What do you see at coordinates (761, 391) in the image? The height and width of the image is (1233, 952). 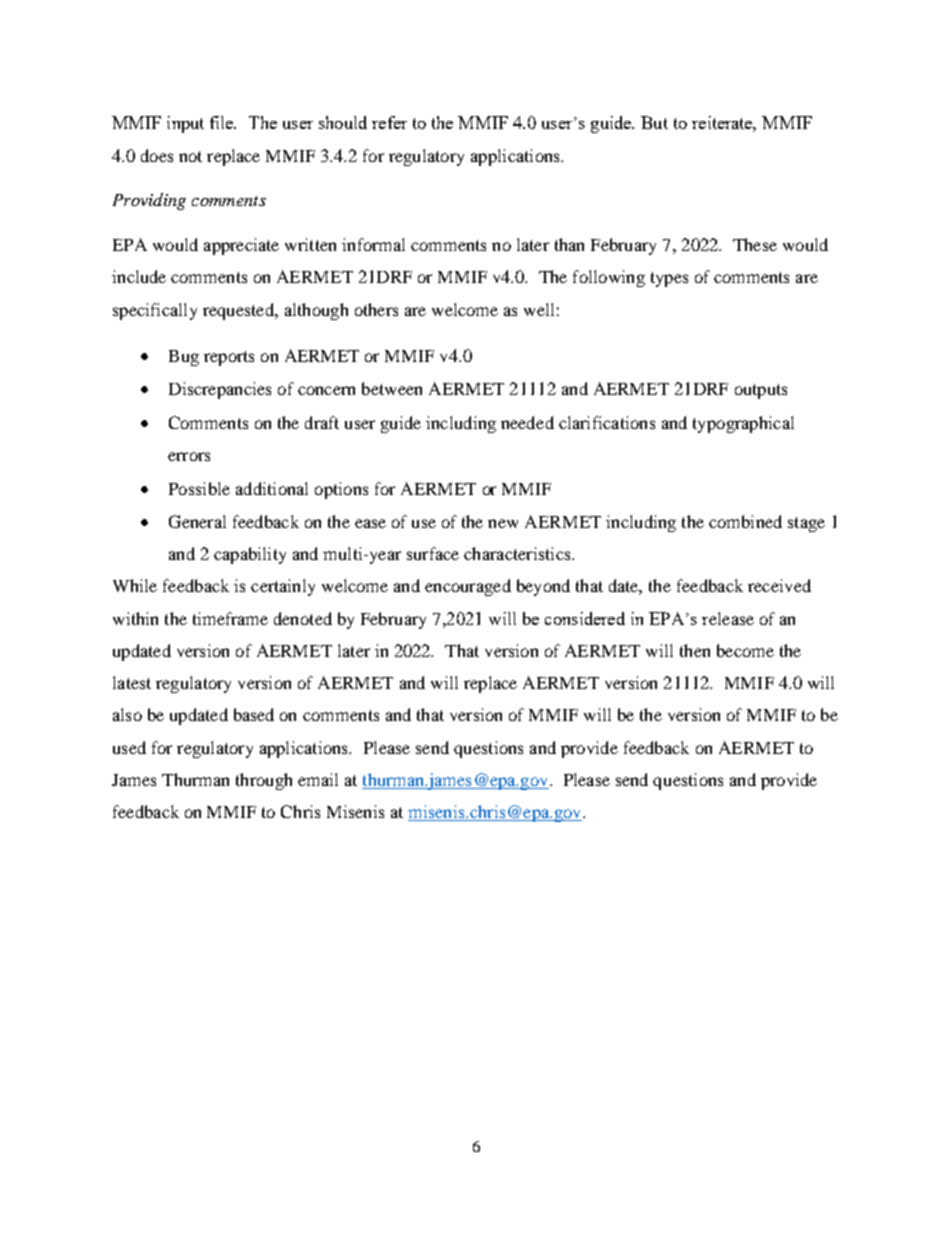 I see `outputs` at bounding box center [761, 391].
